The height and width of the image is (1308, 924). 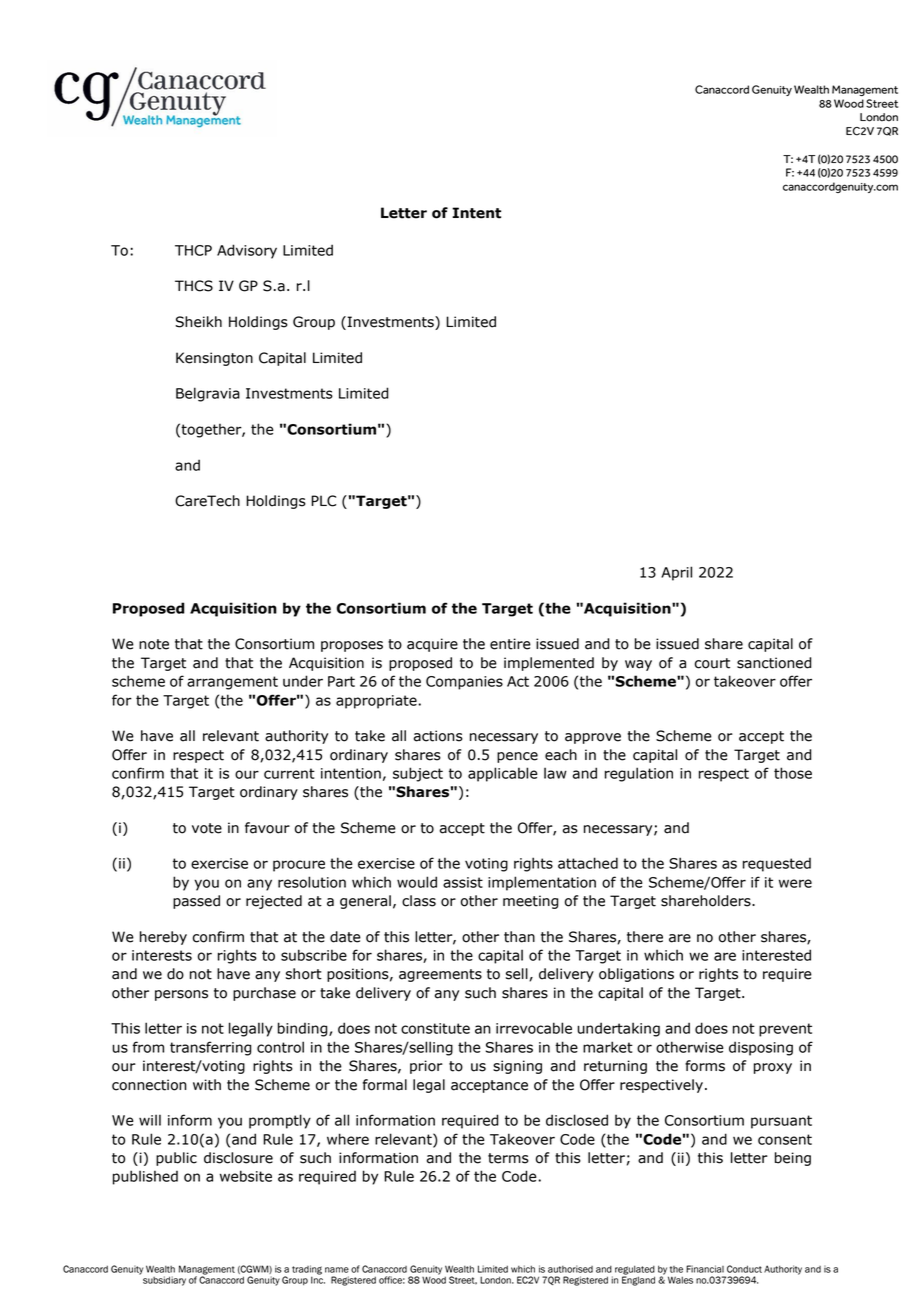 I want to click on THCS, so click(x=194, y=286).
